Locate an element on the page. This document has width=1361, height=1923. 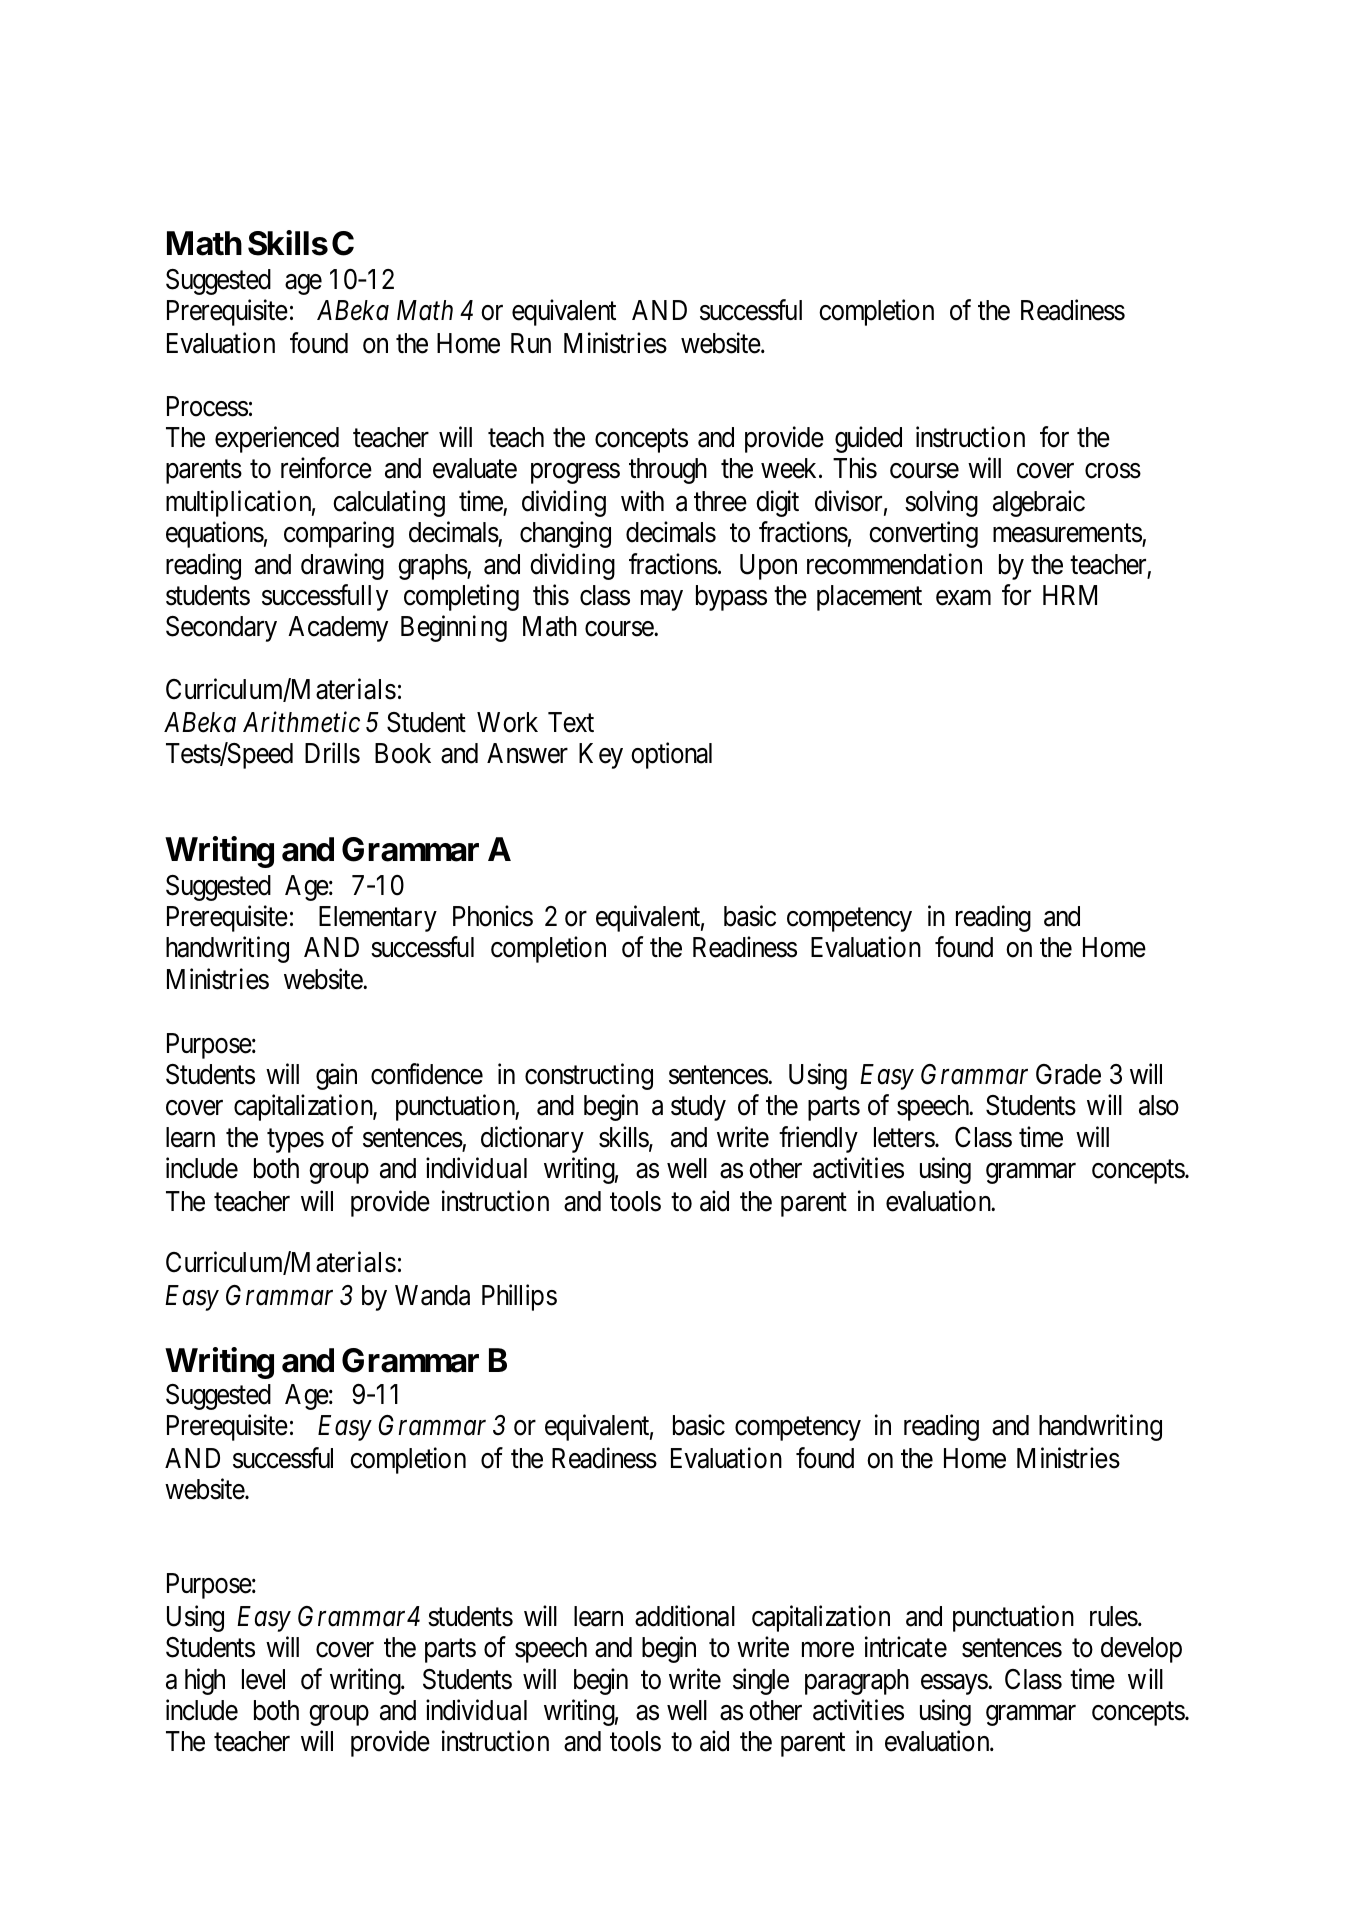
level is located at coordinates (263, 1679).
